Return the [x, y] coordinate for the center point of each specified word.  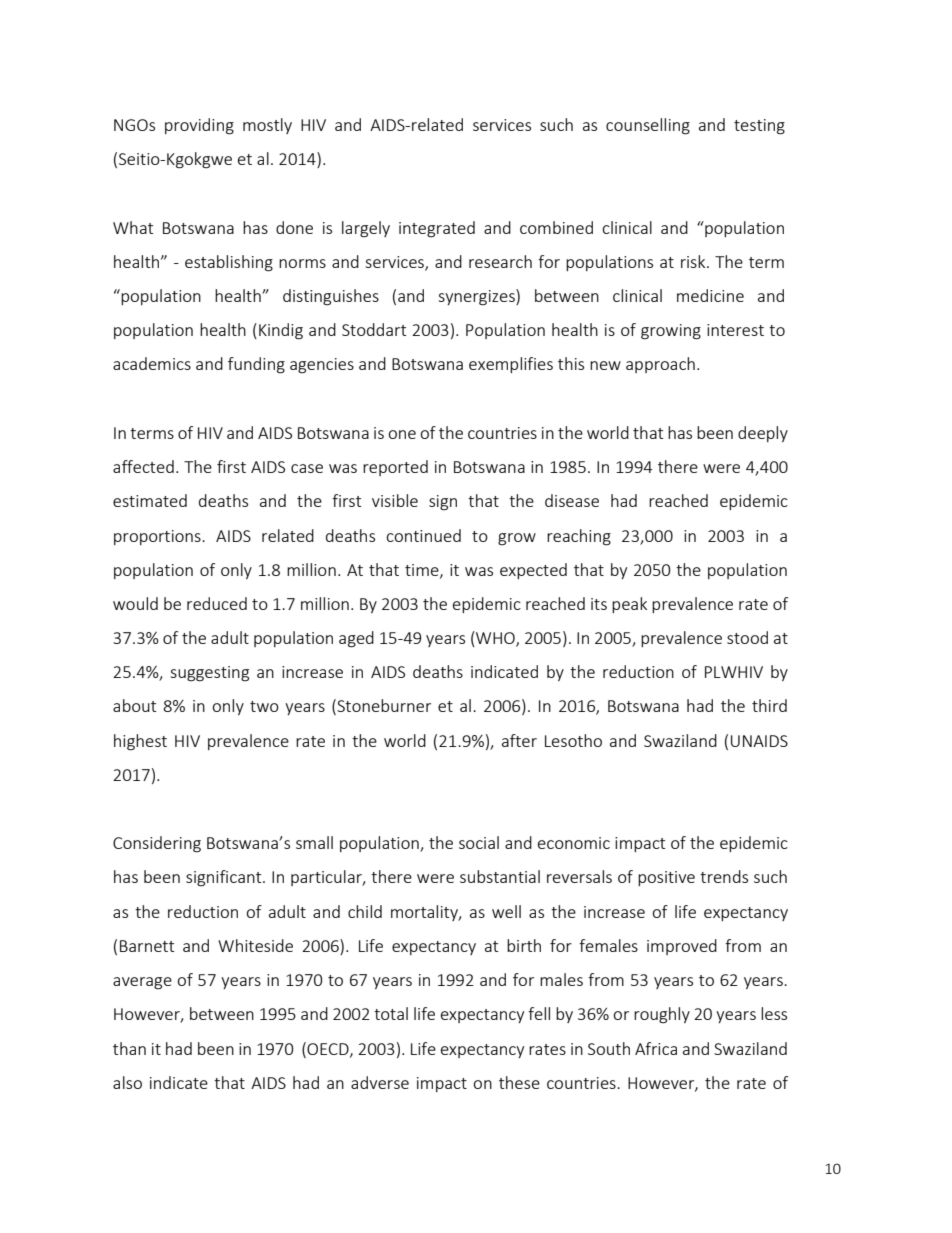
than [129, 1048]
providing [199, 126]
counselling [648, 126]
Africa [656, 1048]
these [519, 1082]
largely [366, 229]
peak [629, 605]
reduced [217, 603]
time [423, 571]
